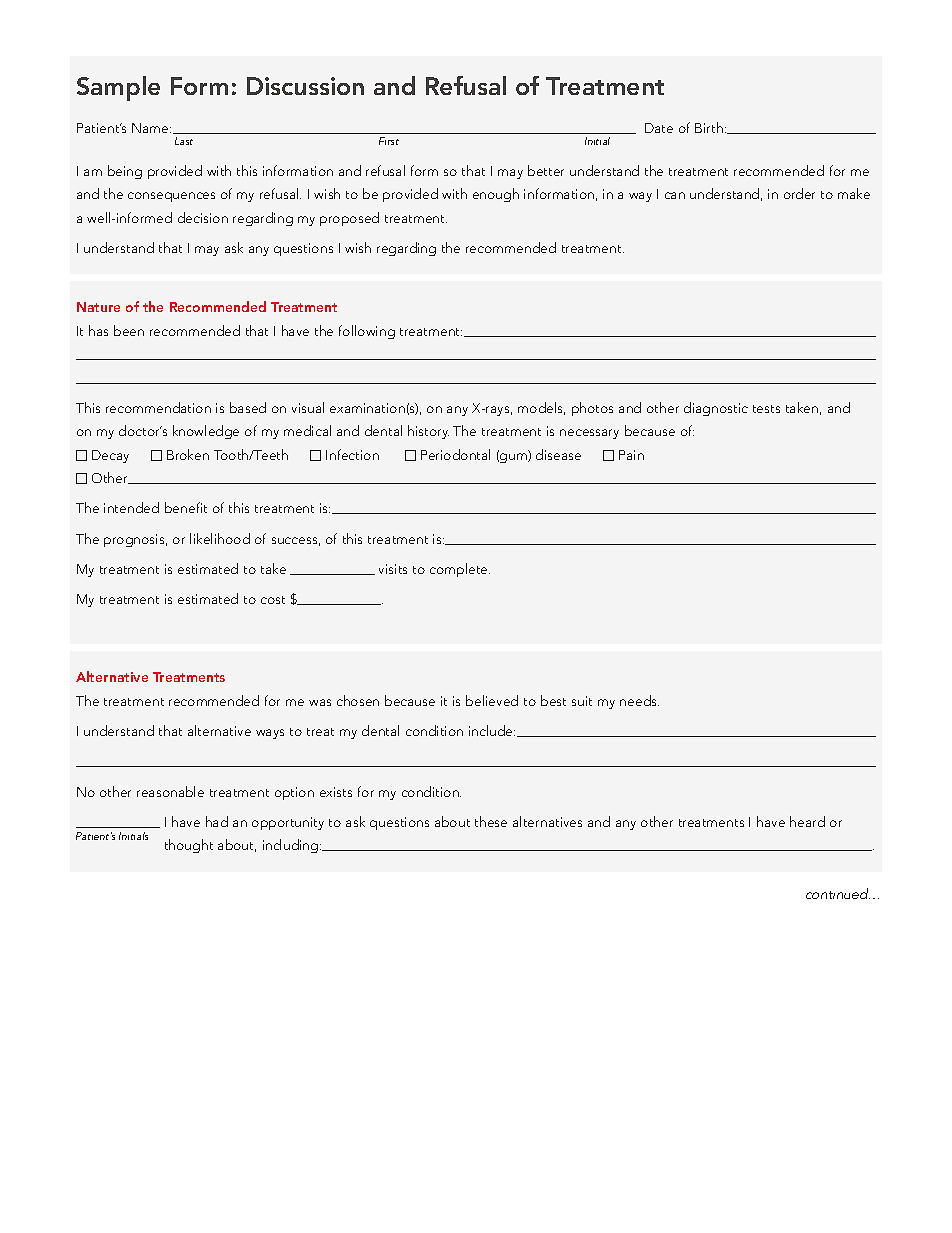 This image has height=1233, width=952. I want to click on complete, so click(460, 570).
